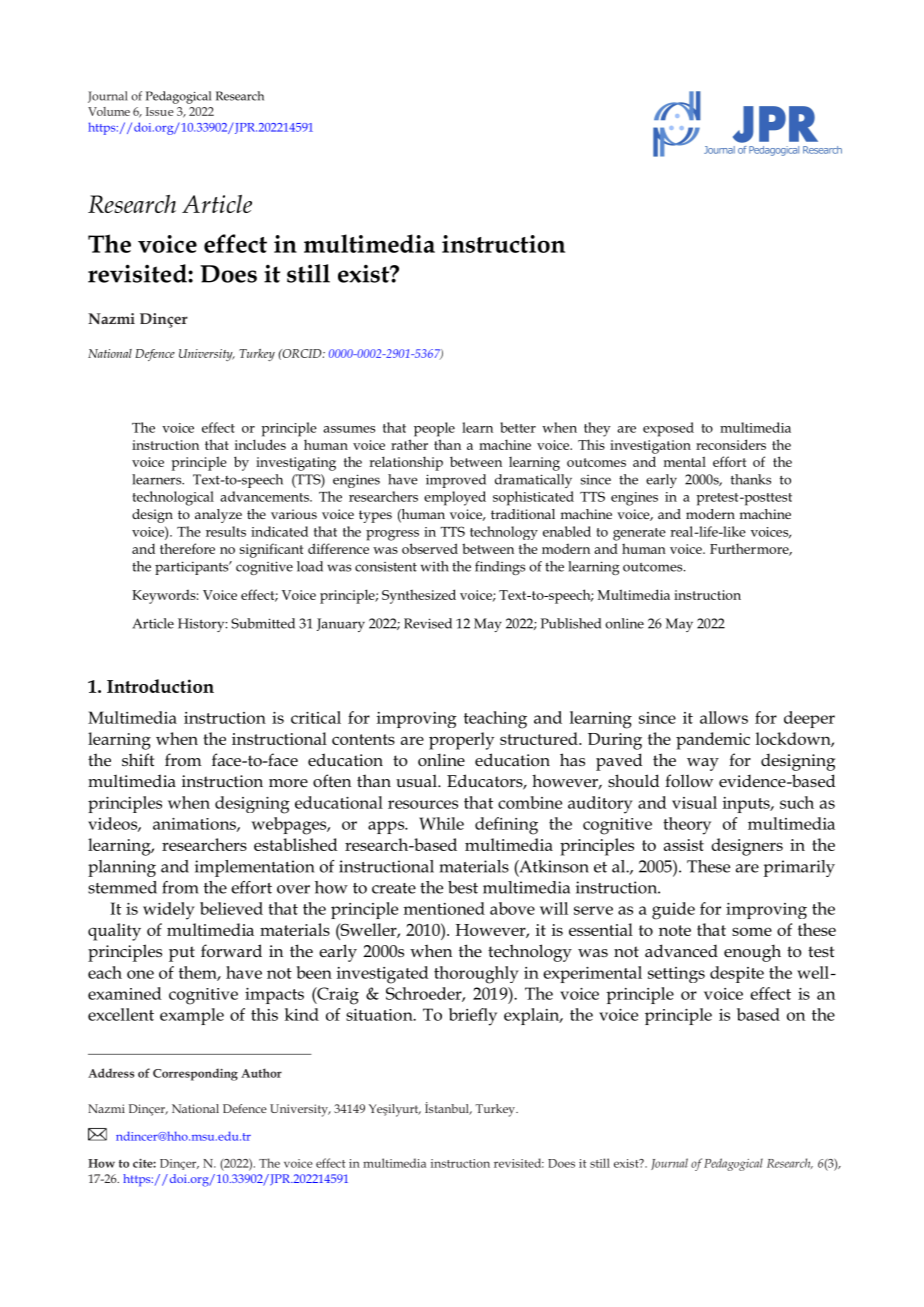 Image resolution: width=924 pixels, height=1307 pixels. What do you see at coordinates (684, 845) in the document?
I see `assist` at bounding box center [684, 845].
